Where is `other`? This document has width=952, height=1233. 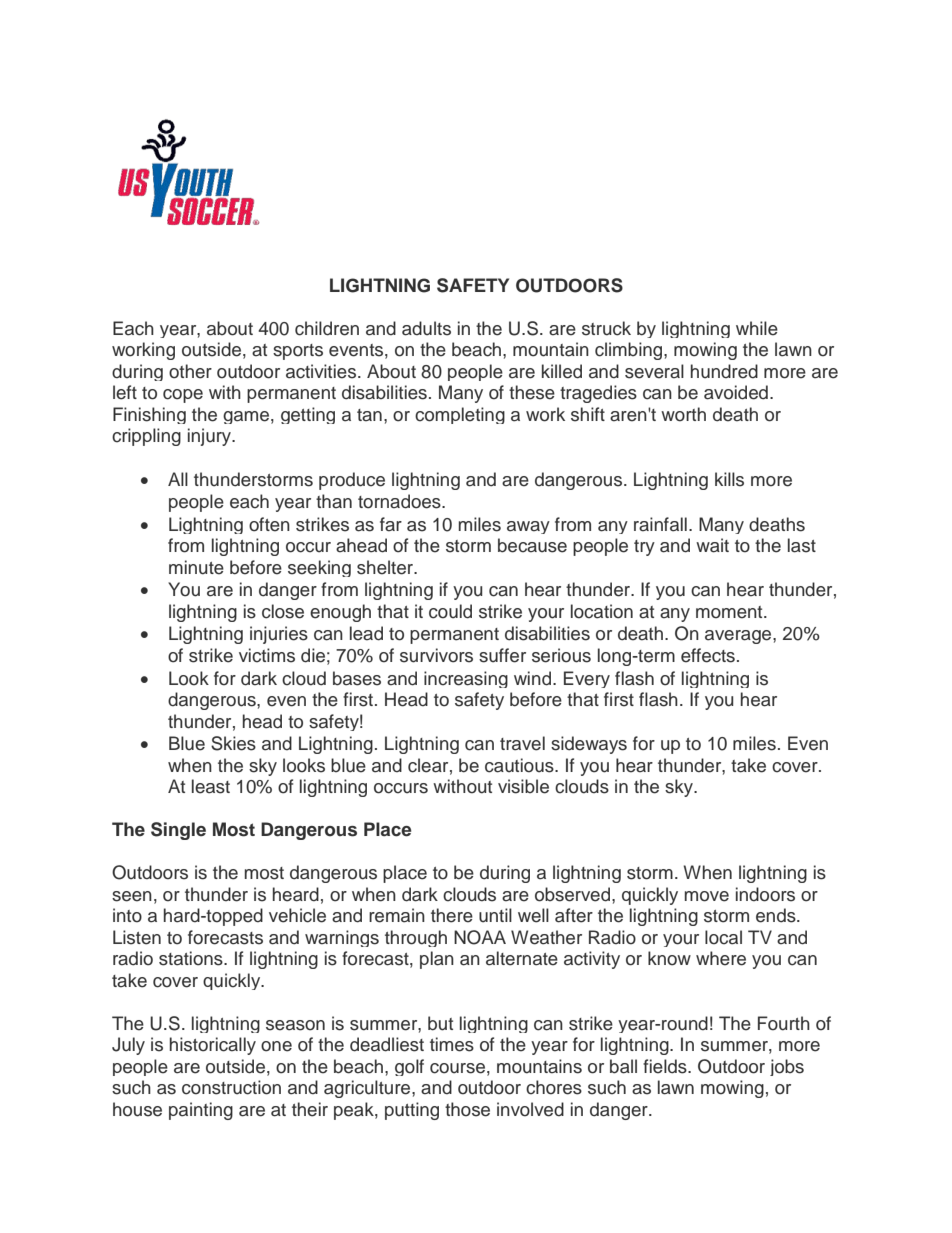
other is located at coordinates (190, 371).
